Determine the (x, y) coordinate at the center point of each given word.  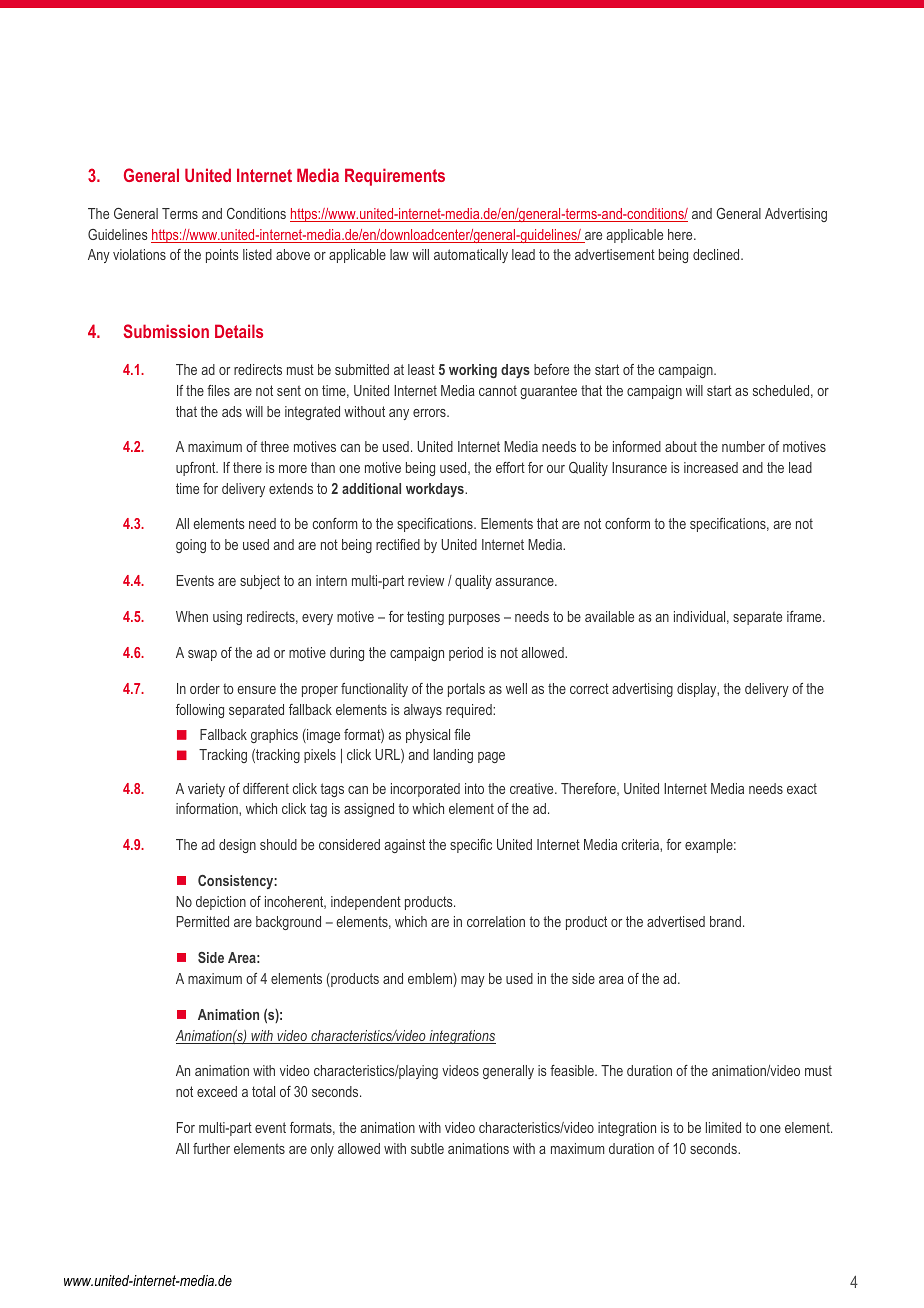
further (211, 1148)
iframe (805, 616)
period (466, 654)
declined (717, 254)
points (222, 256)
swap (202, 655)
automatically (471, 256)
